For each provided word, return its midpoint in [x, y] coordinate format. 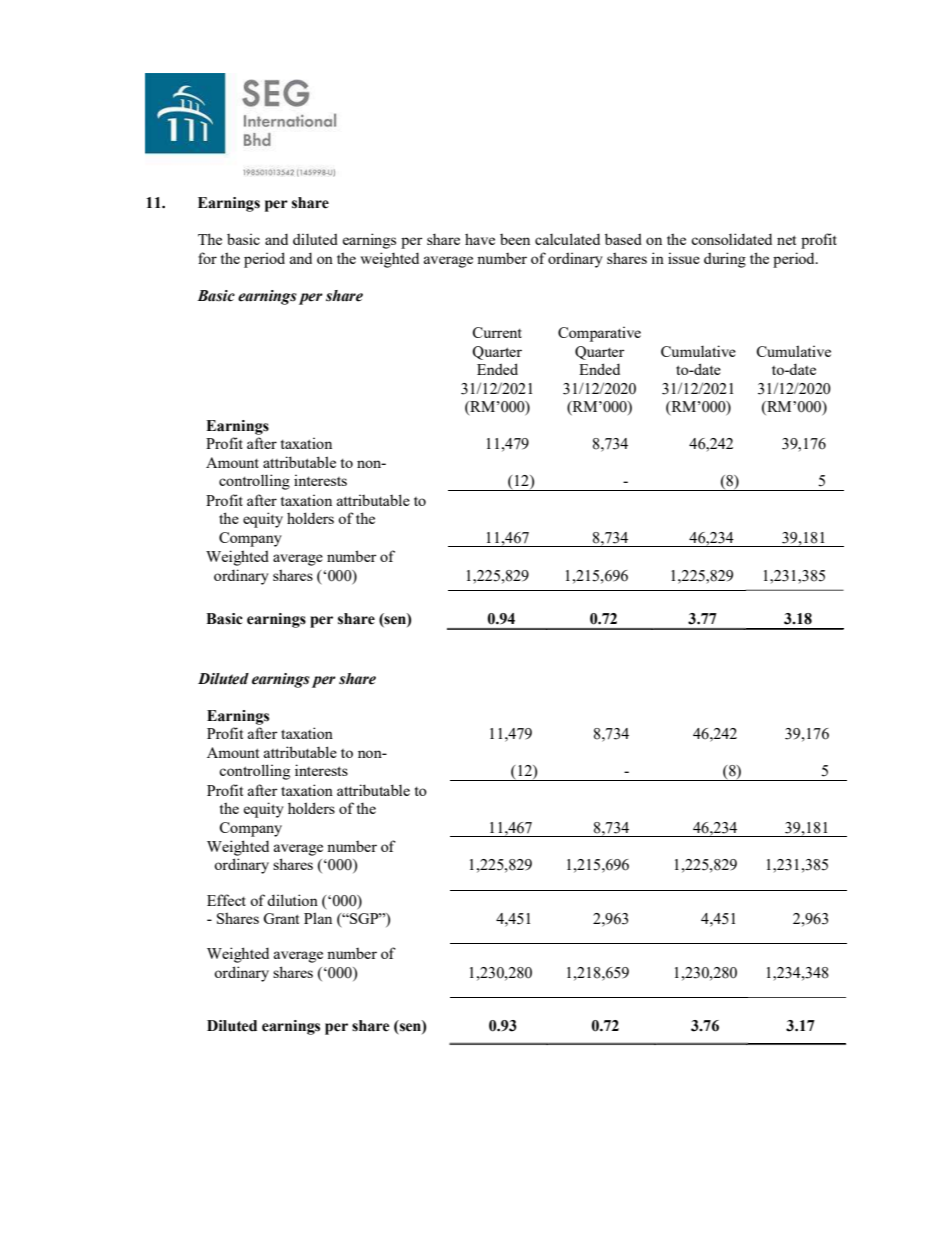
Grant [281, 918]
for [207, 258]
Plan [318, 918]
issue [684, 258]
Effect [226, 900]
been [515, 239]
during [725, 260]
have [480, 239]
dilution [292, 900]
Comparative [599, 334]
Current [497, 332]
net [786, 240]
